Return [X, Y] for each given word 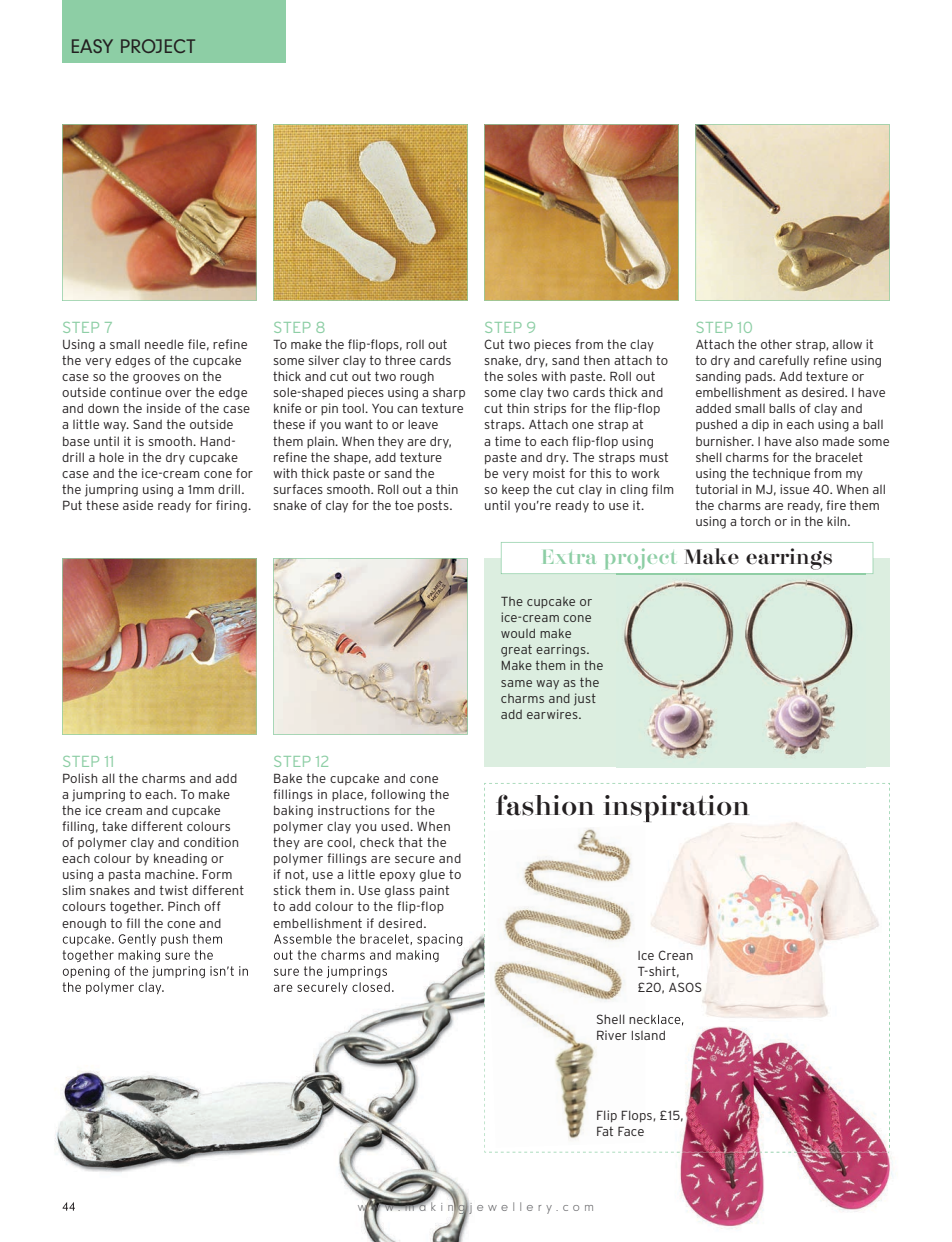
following [398, 795]
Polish [80, 778]
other [776, 344]
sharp [449, 394]
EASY [92, 46]
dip [760, 425]
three [400, 360]
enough [84, 925]
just [585, 699]
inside [164, 408]
